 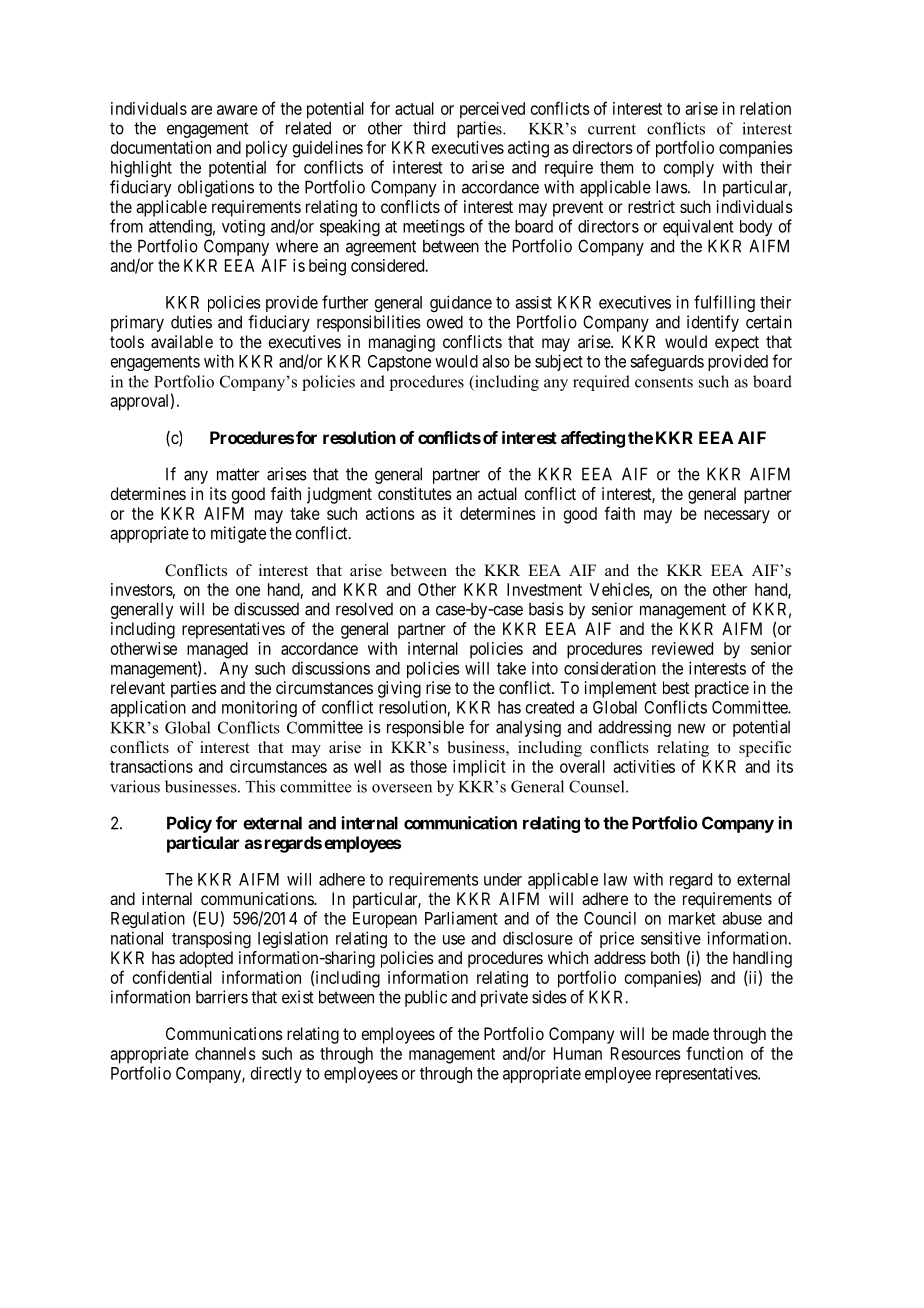 I want to click on comply, so click(x=689, y=169).
